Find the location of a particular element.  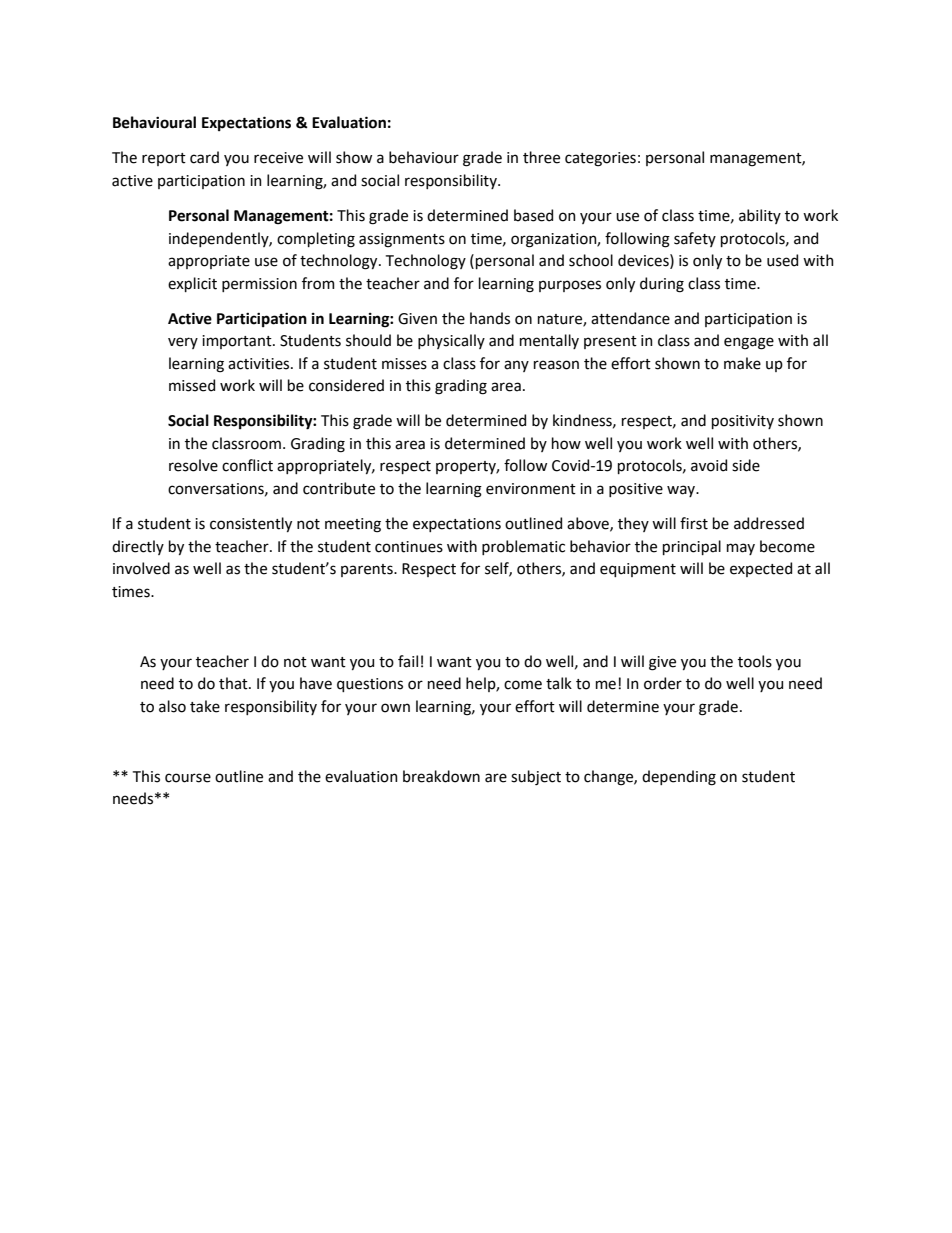

card is located at coordinates (204, 157).
